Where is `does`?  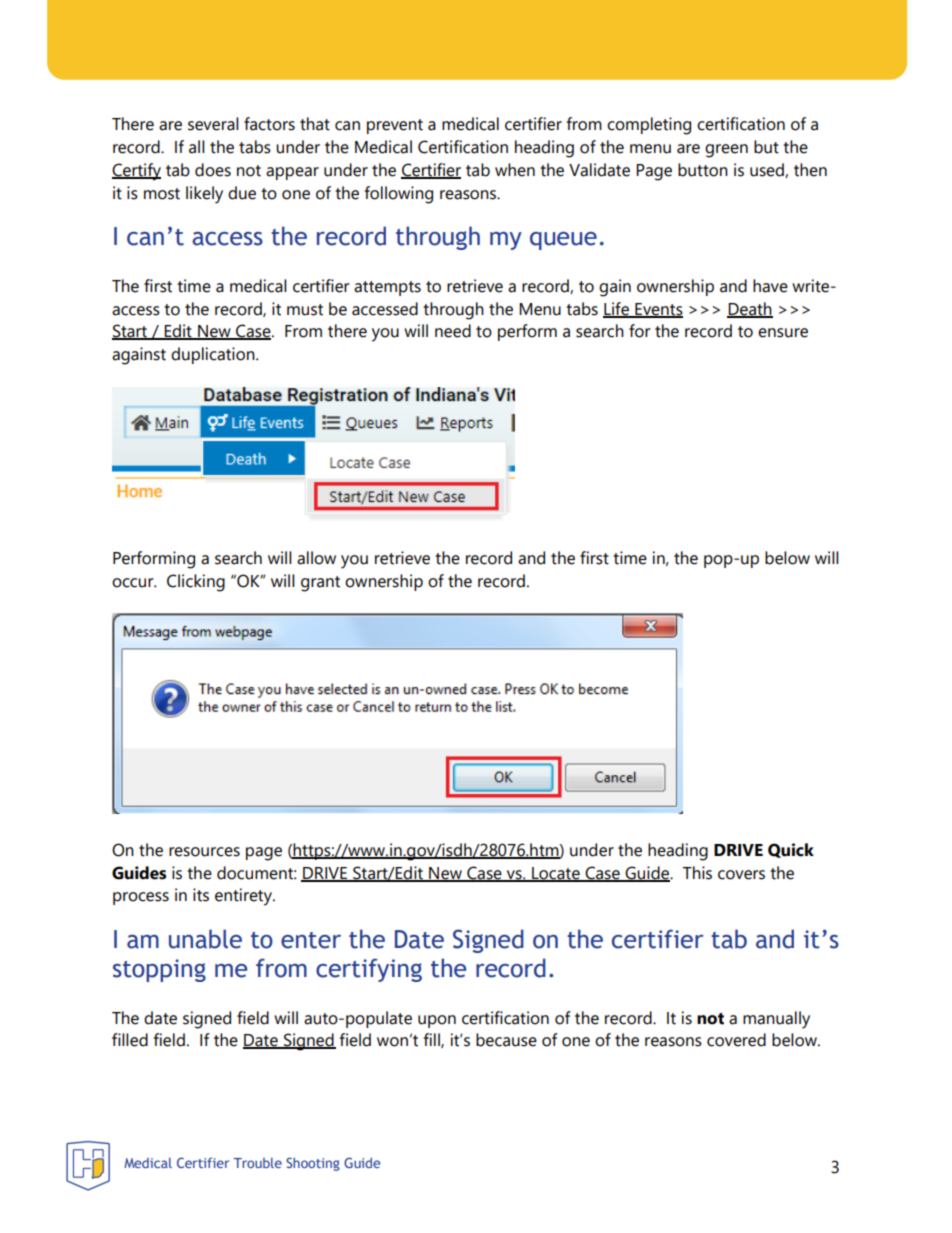
does is located at coordinates (213, 170).
